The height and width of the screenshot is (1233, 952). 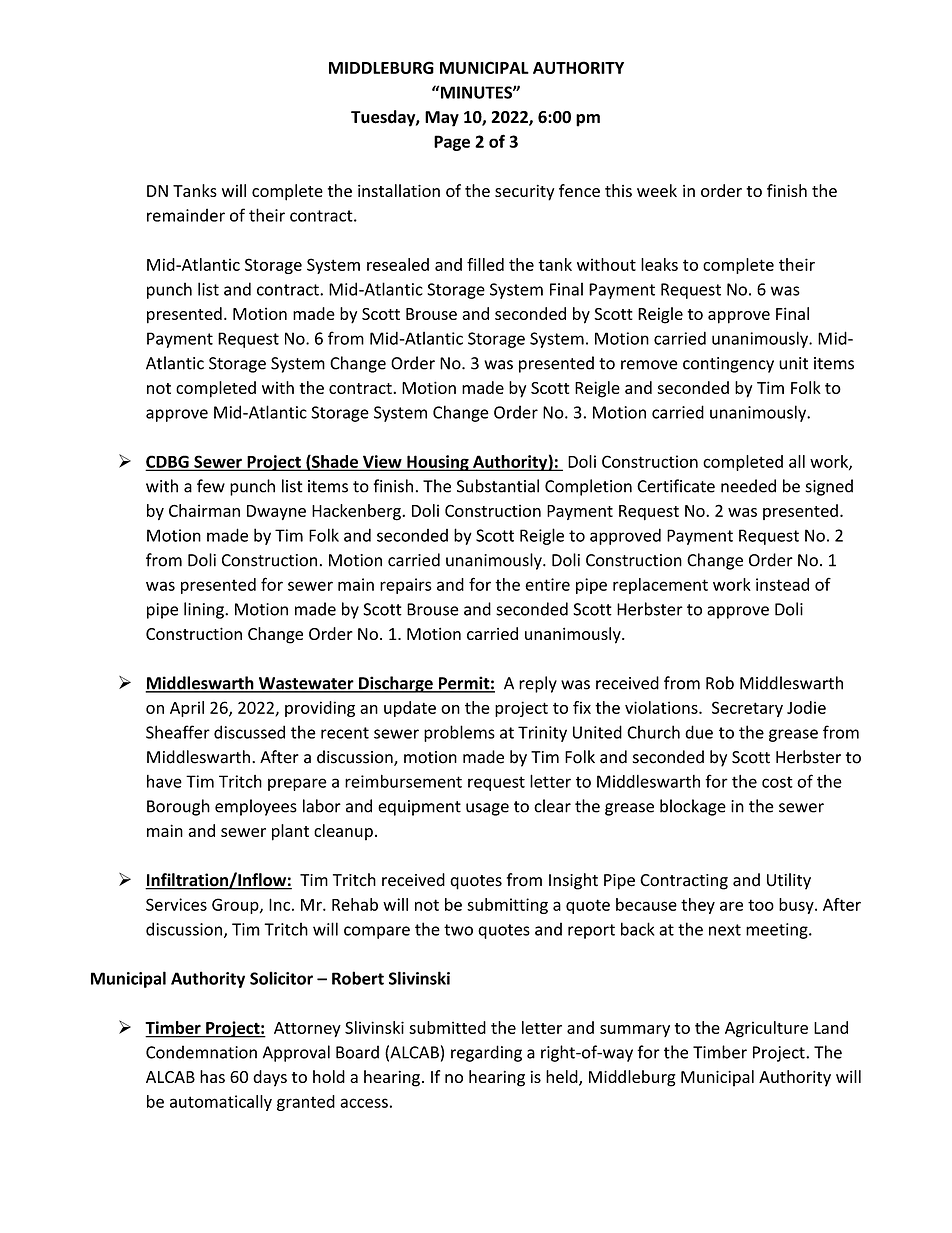 I want to click on days, so click(x=270, y=1078).
